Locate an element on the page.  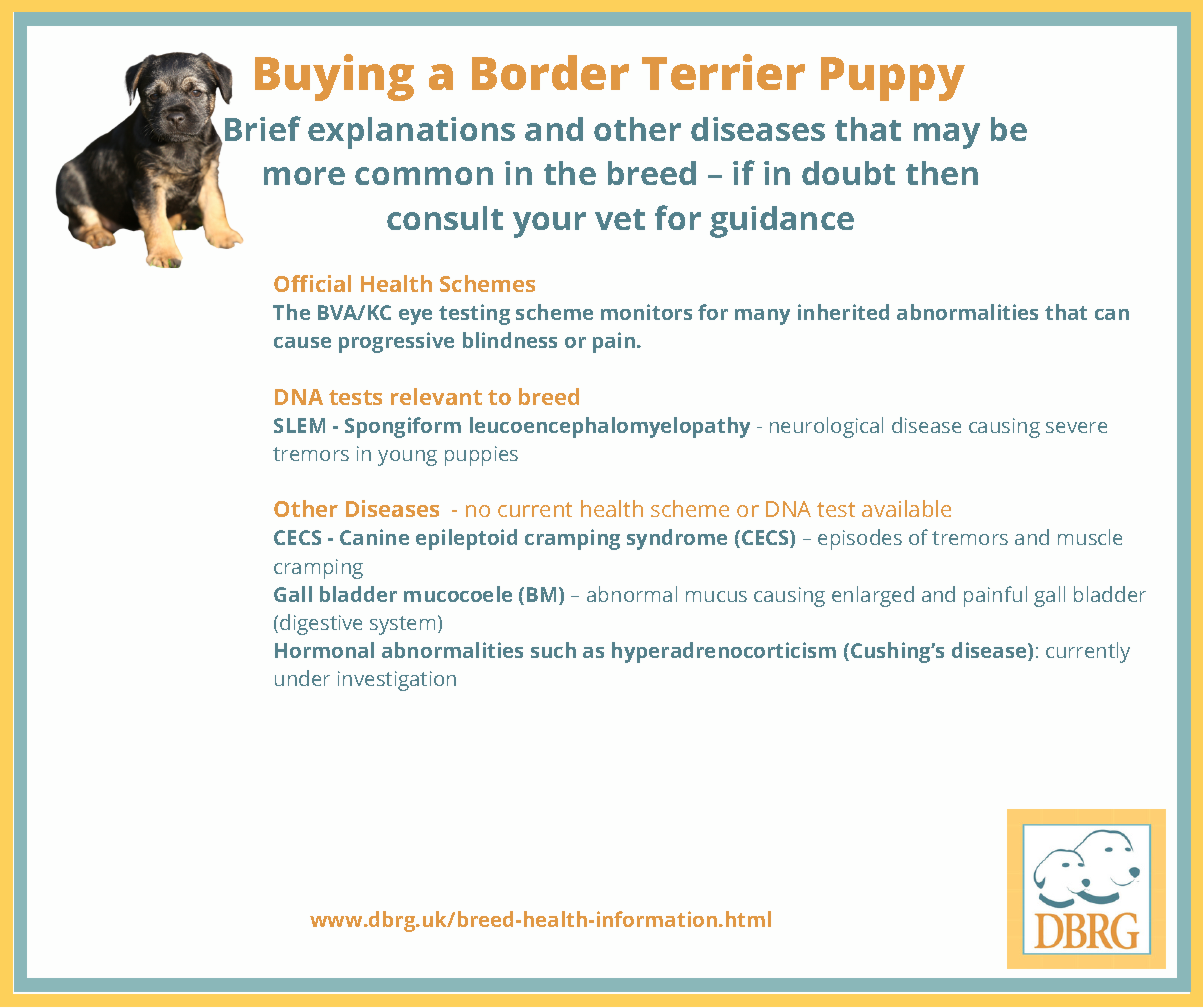
Puppy is located at coordinates (893, 79).
